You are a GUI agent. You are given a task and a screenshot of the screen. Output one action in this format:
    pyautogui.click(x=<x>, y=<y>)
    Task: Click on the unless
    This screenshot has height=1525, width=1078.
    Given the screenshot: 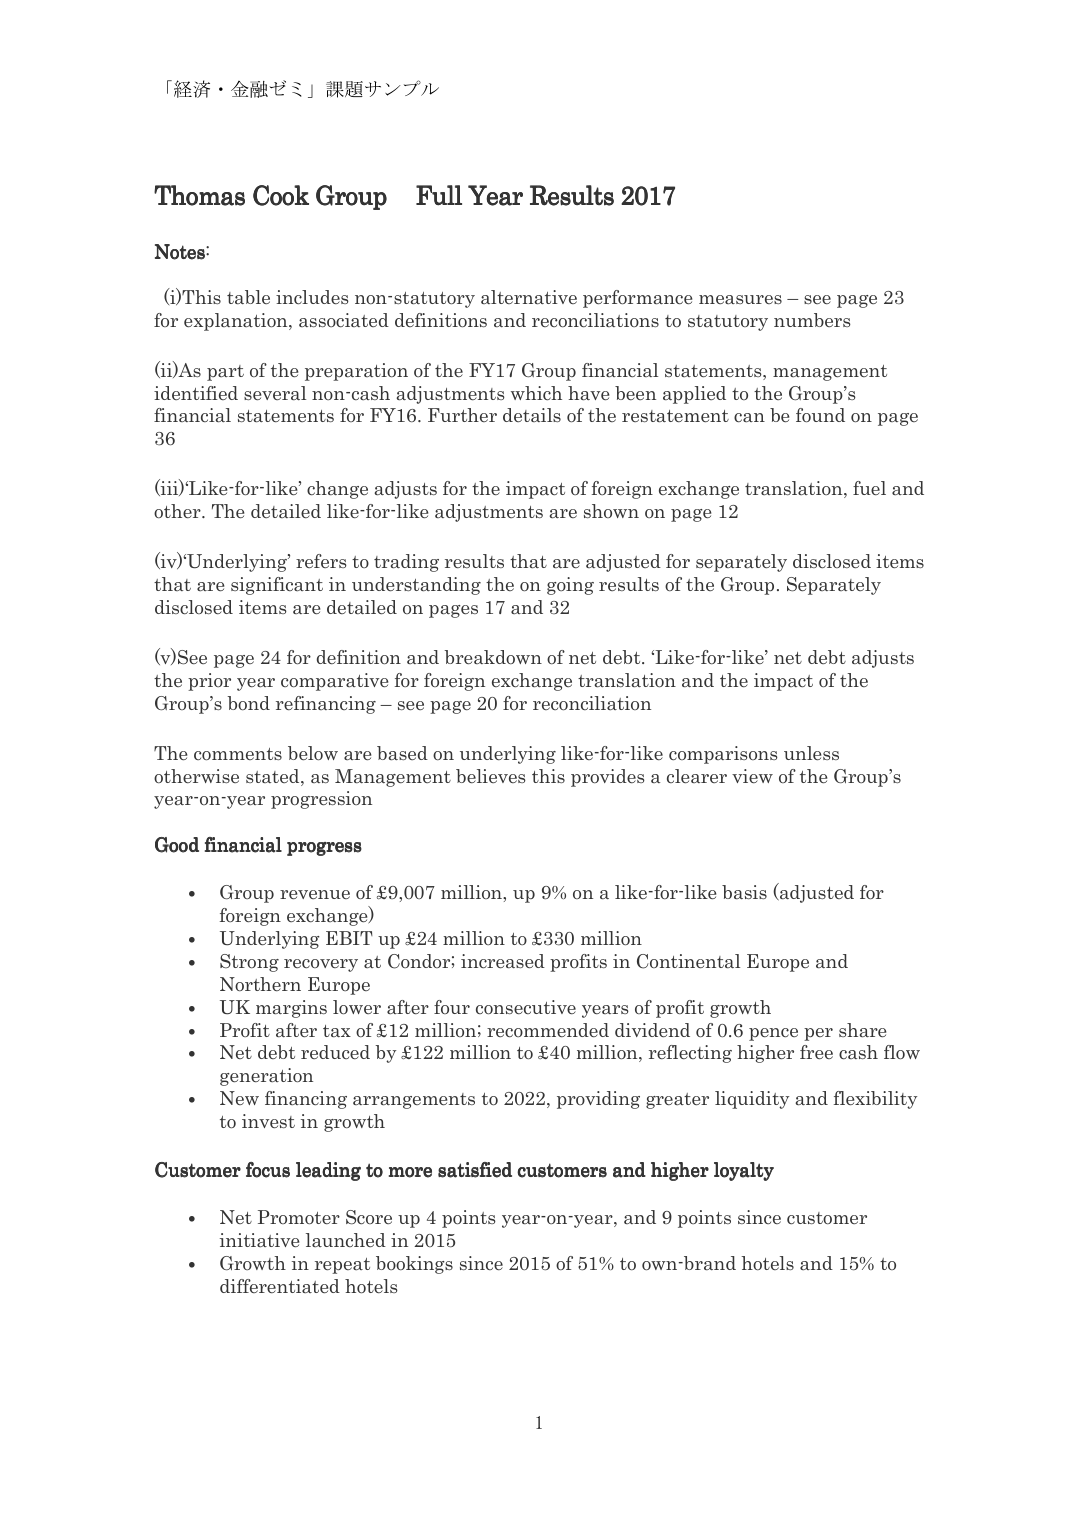 What is the action you would take?
    pyautogui.click(x=811, y=753)
